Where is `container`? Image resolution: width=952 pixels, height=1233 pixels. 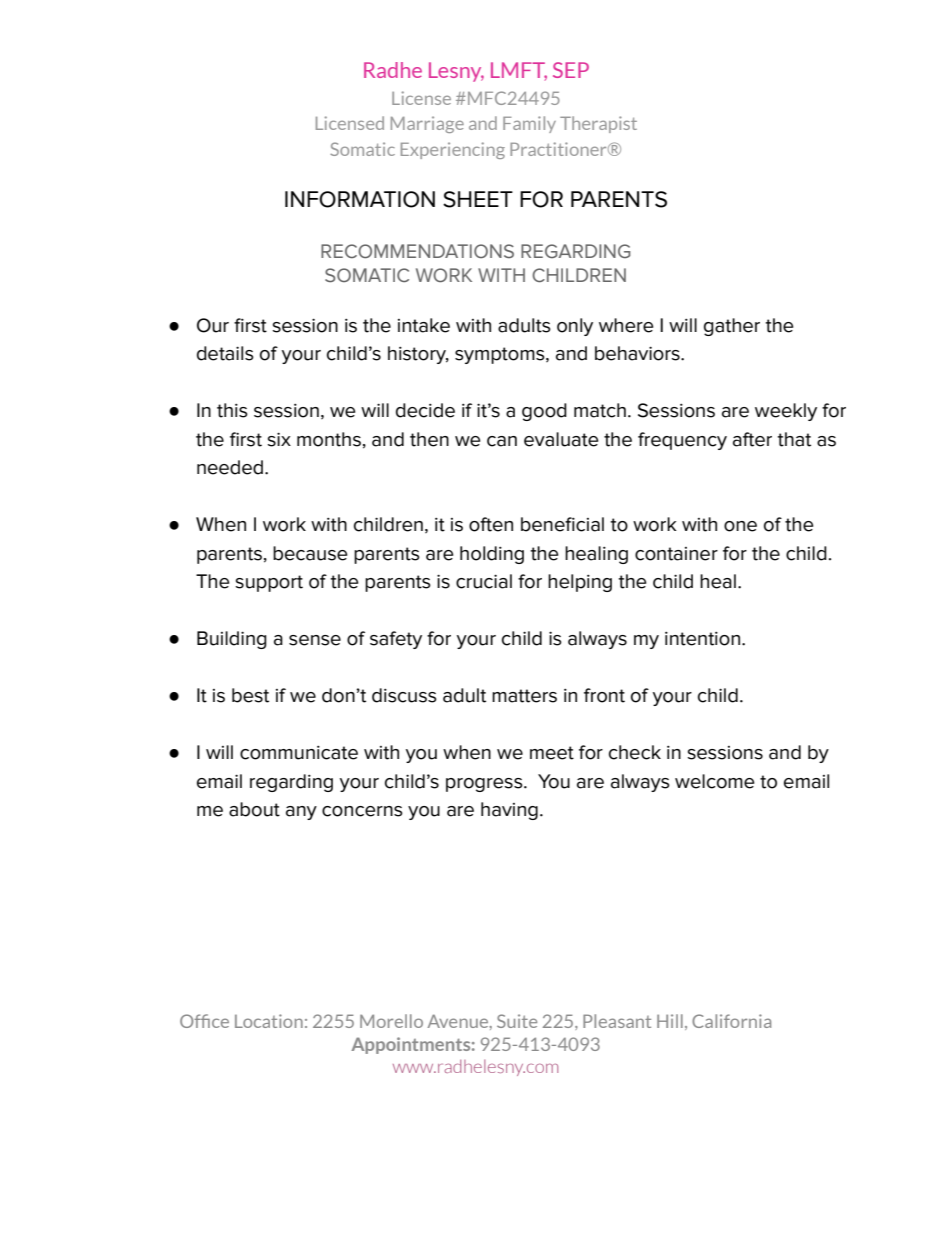
container is located at coordinates (676, 554).
